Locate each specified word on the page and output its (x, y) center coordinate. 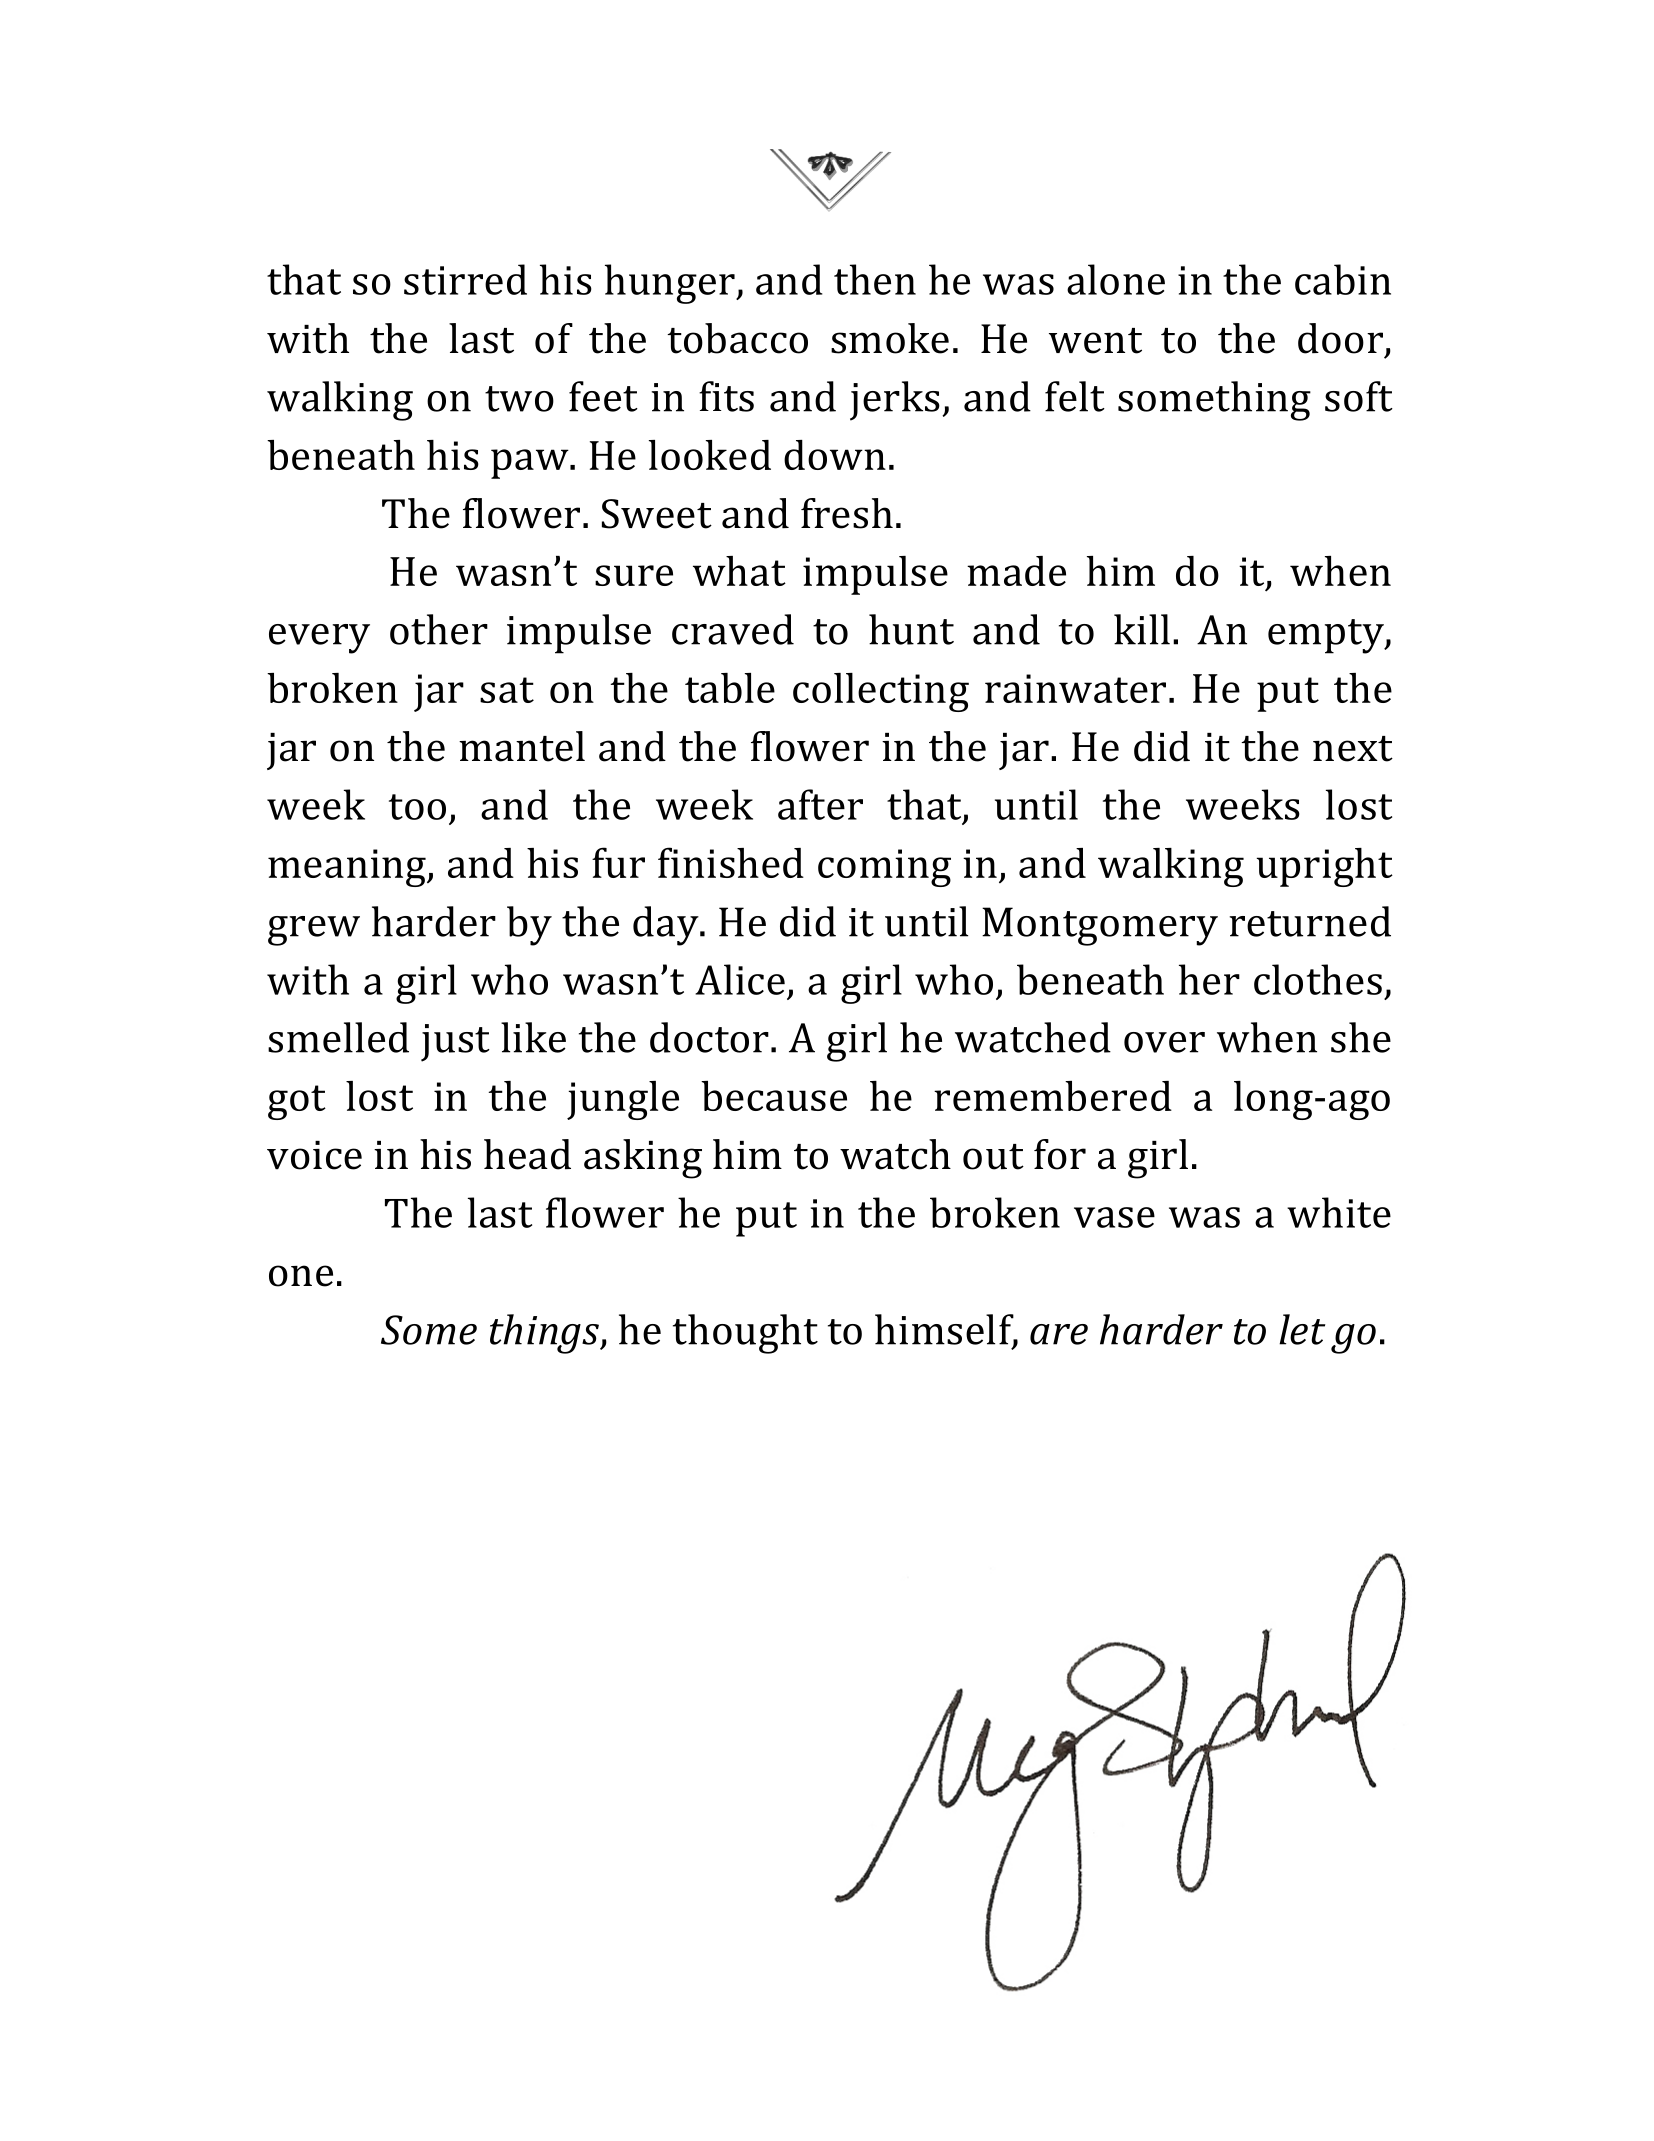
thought (745, 1334)
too (417, 807)
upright (1325, 867)
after (820, 804)
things (545, 1334)
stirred (465, 279)
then (875, 279)
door (1342, 339)
